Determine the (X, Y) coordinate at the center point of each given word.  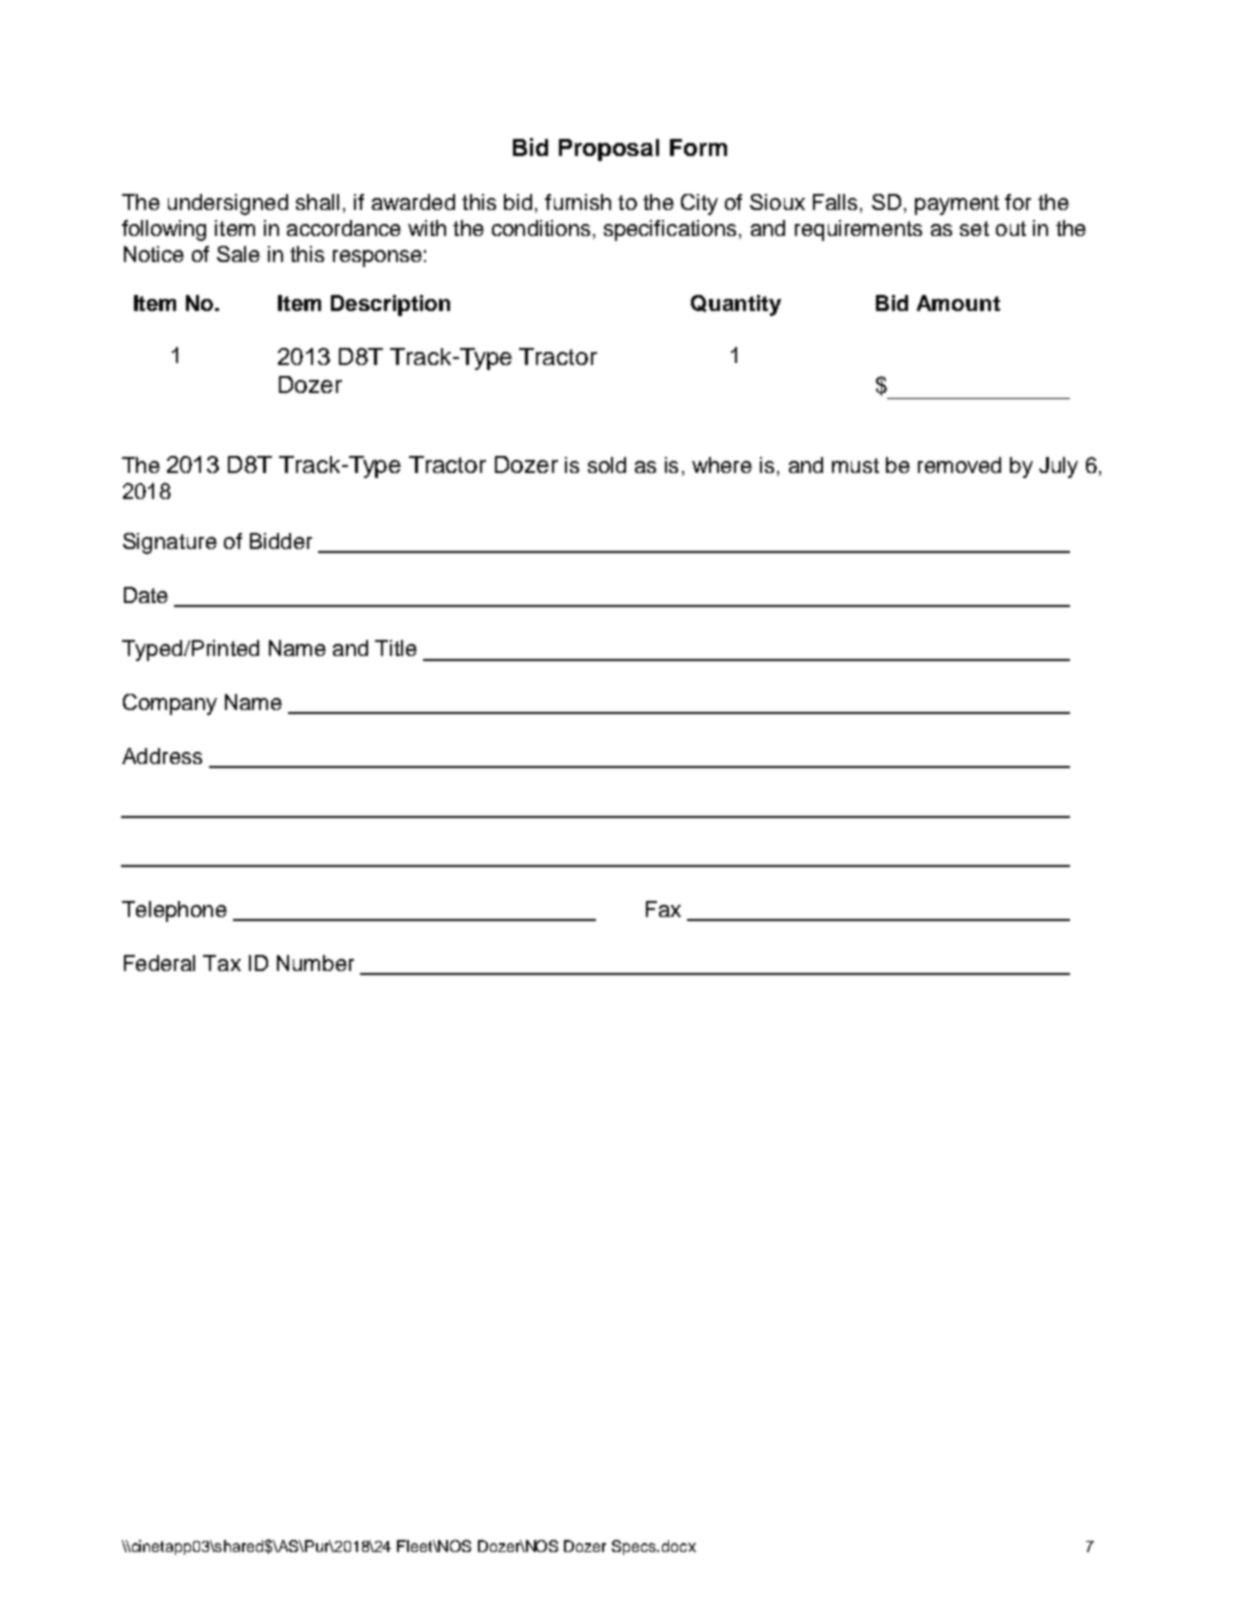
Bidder (281, 541)
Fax (663, 909)
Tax (222, 963)
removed (959, 465)
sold (607, 465)
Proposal (609, 150)
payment (957, 205)
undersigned (228, 204)
